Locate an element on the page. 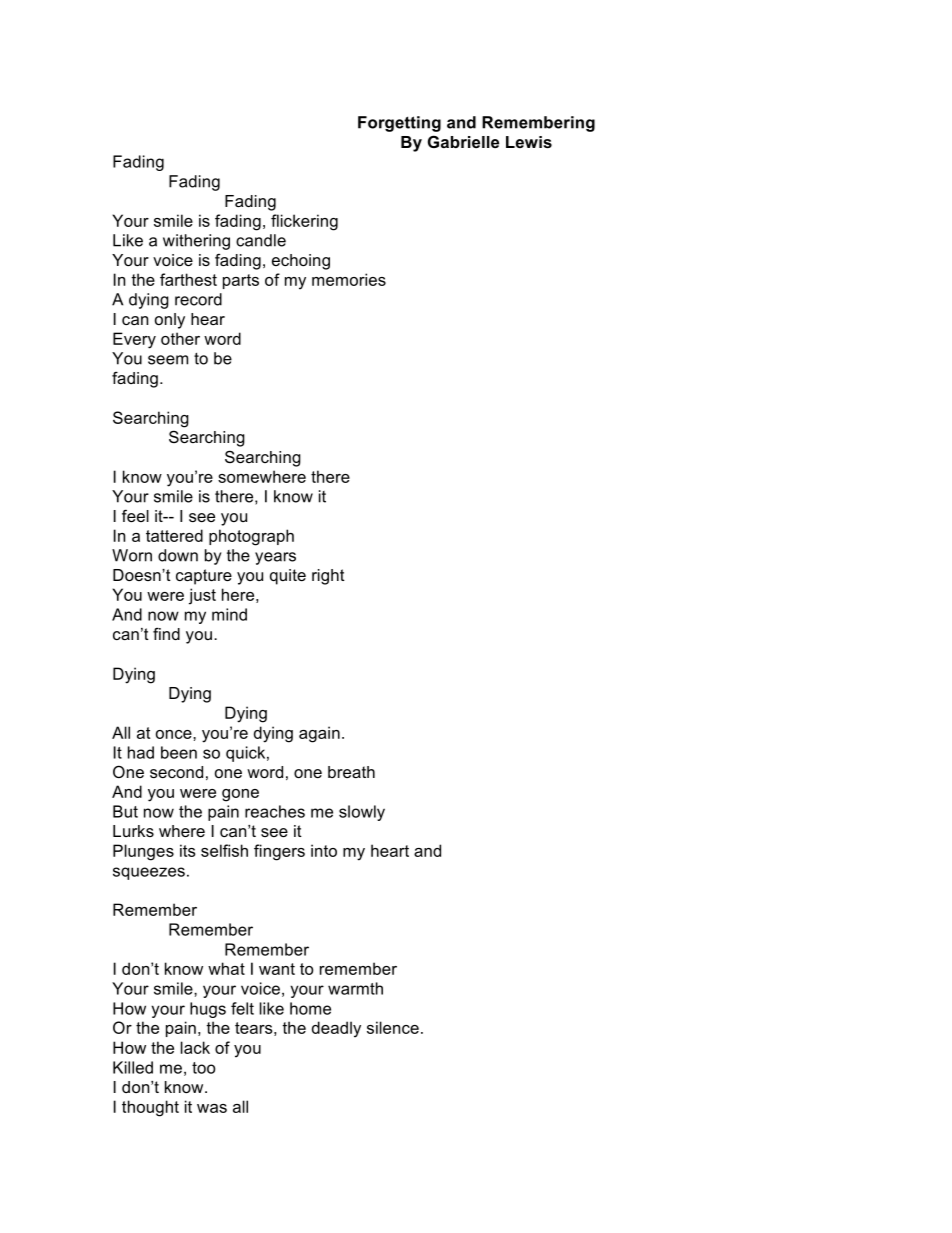 The width and height of the page is (952, 1233). breath is located at coordinates (351, 772).
